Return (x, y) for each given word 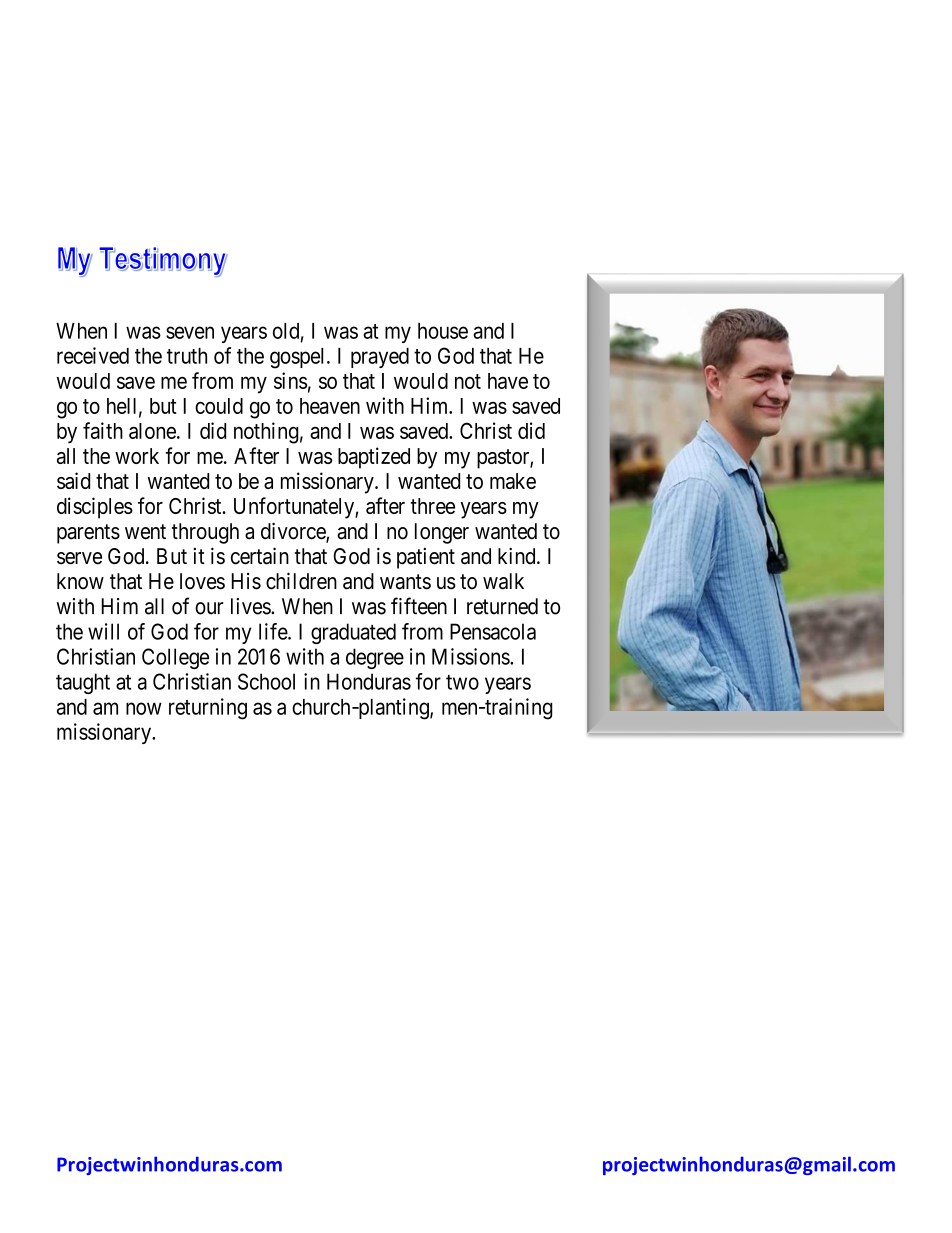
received (93, 355)
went (145, 532)
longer (442, 533)
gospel (299, 358)
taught (83, 683)
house (443, 331)
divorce (294, 532)
